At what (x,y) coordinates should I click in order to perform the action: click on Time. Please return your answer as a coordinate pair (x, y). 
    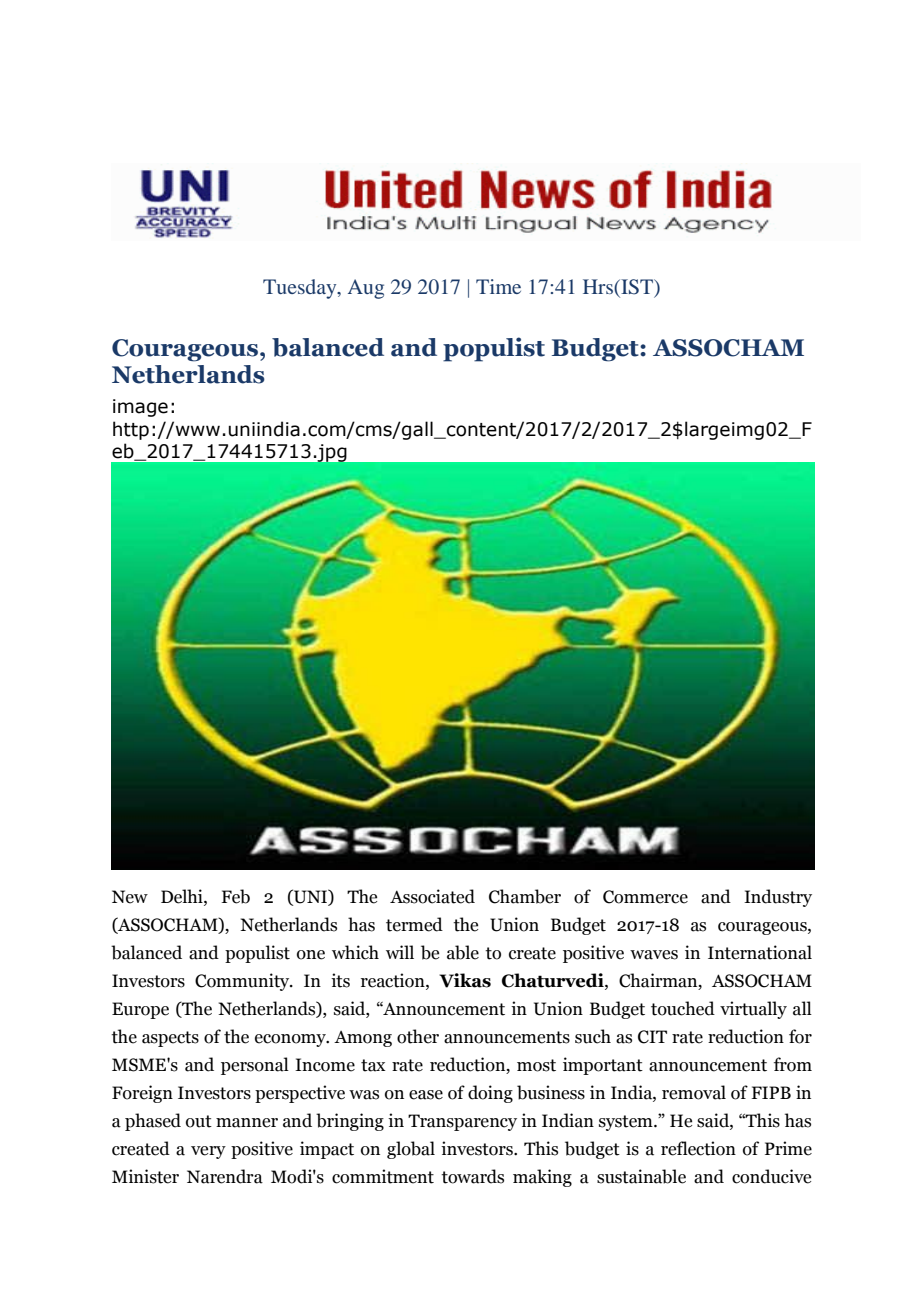
    Looking at the image, I should click on (498, 286).
